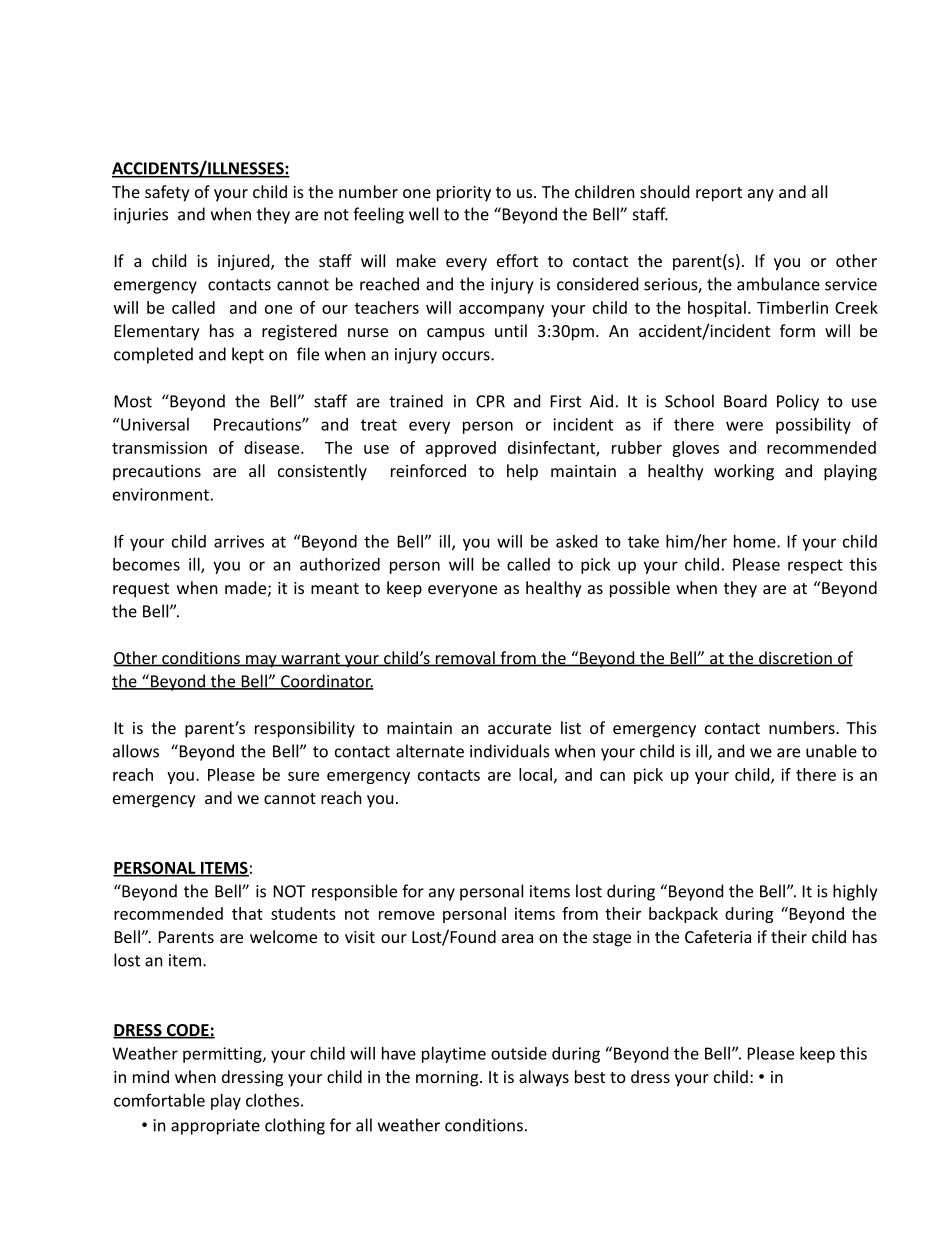  Describe the element at coordinates (215, 1127) in the document. I see `appropriate` at that location.
